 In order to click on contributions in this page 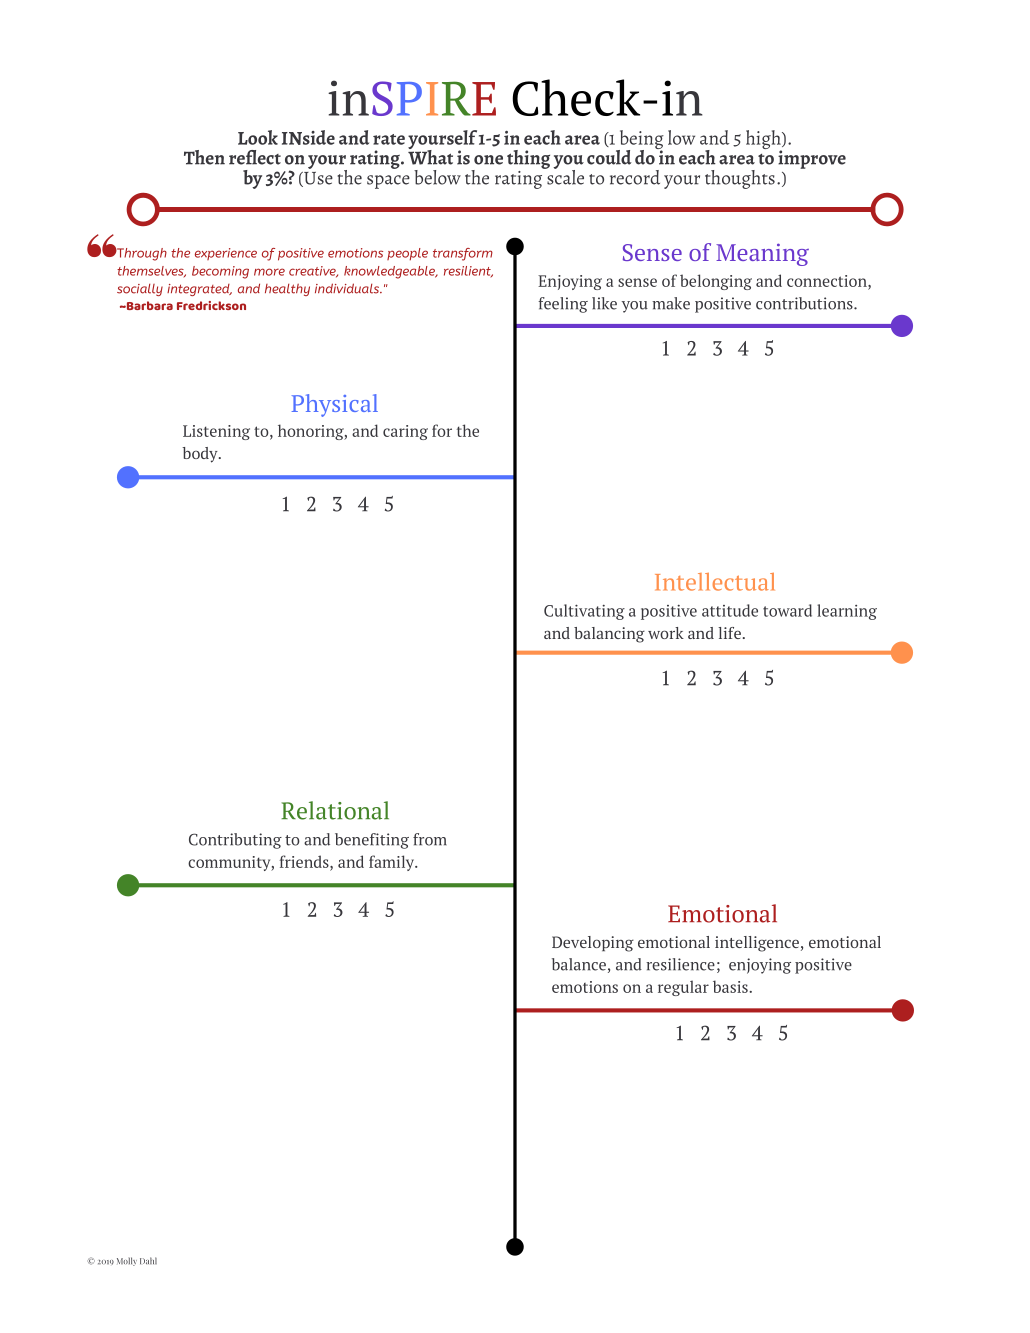, I will do `click(805, 303)`.
